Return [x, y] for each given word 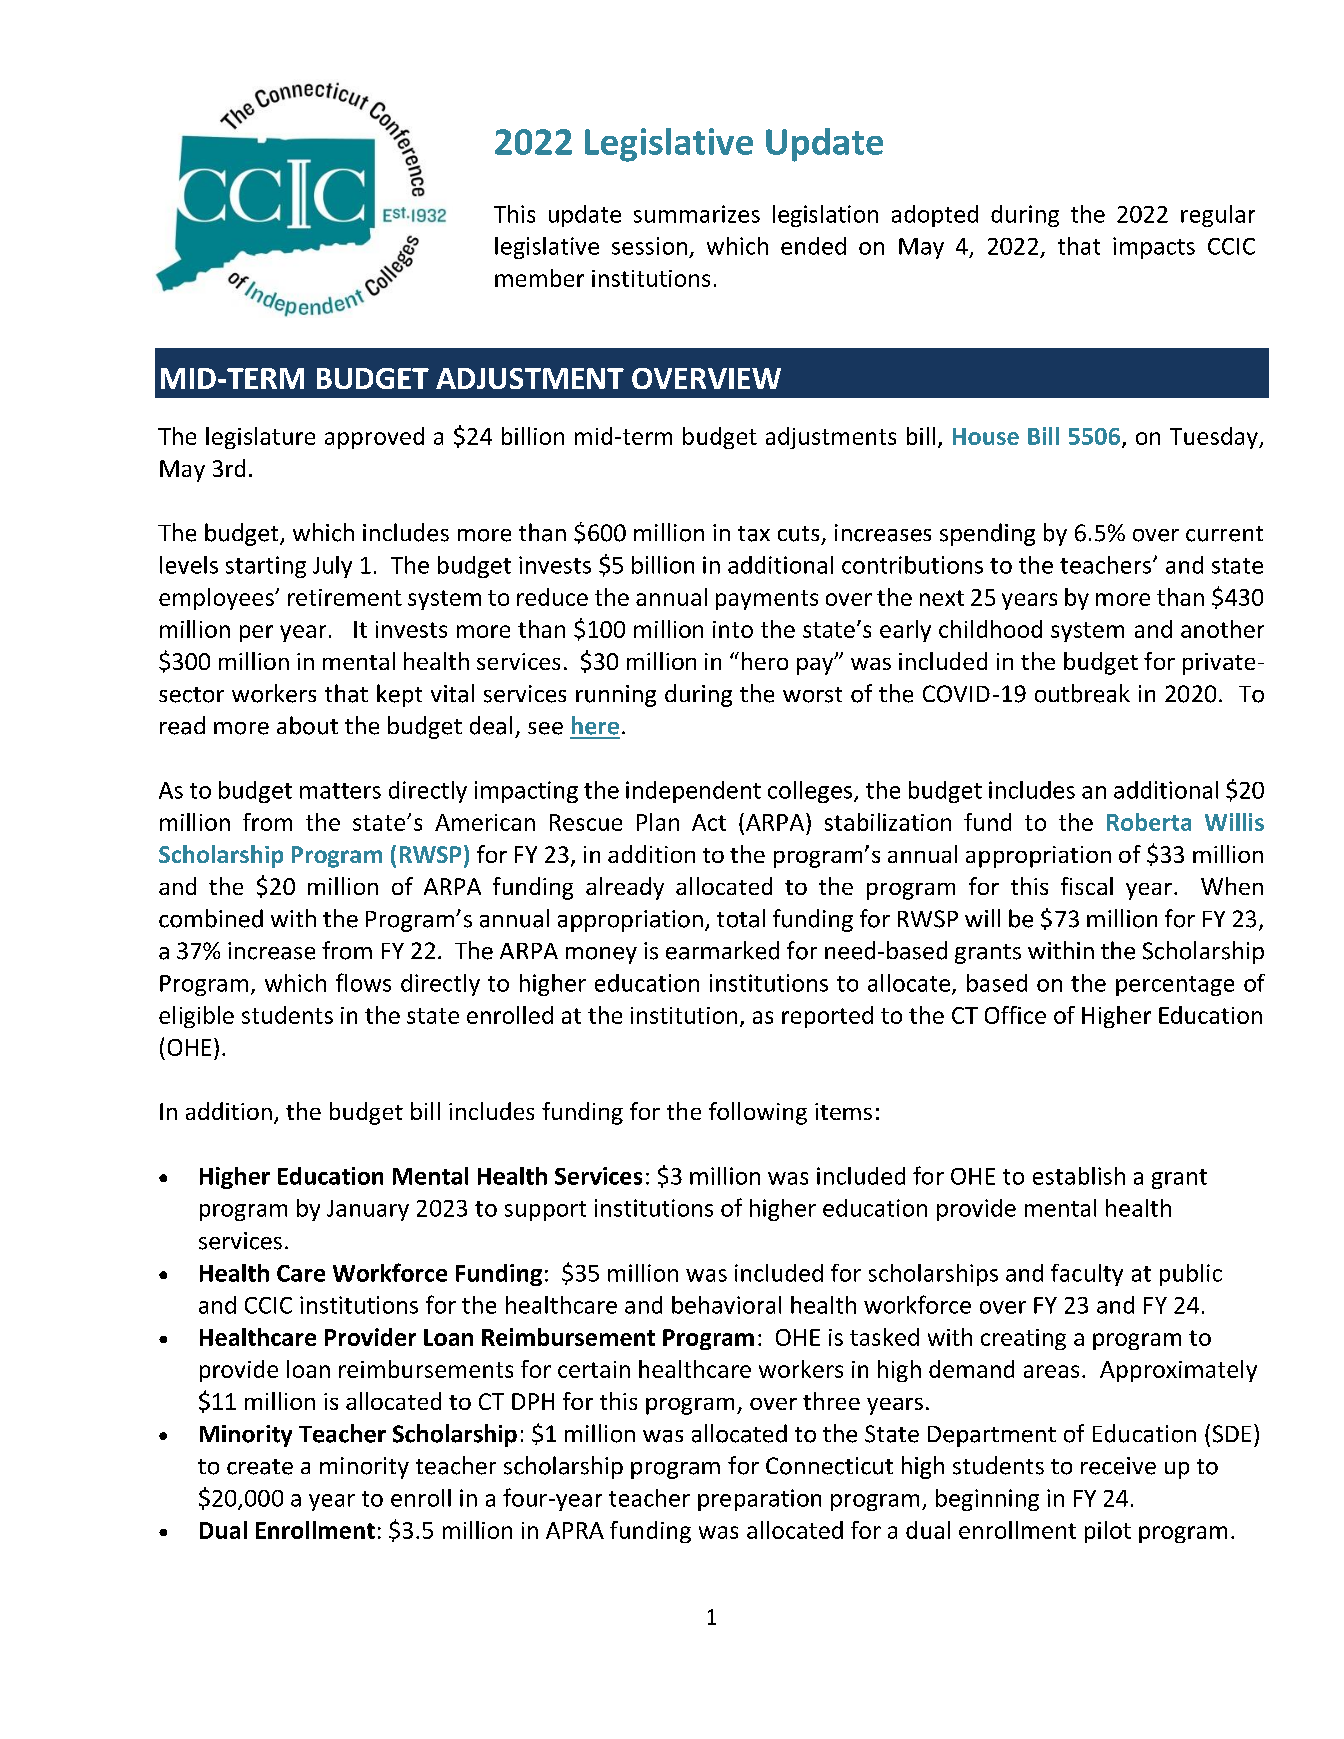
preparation [759, 1500]
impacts [1154, 248]
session [649, 246]
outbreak [1082, 693]
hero [765, 661]
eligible [196, 1017]
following [758, 1113]
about [307, 725]
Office [1015, 1015]
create [260, 1467]
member [539, 278]
